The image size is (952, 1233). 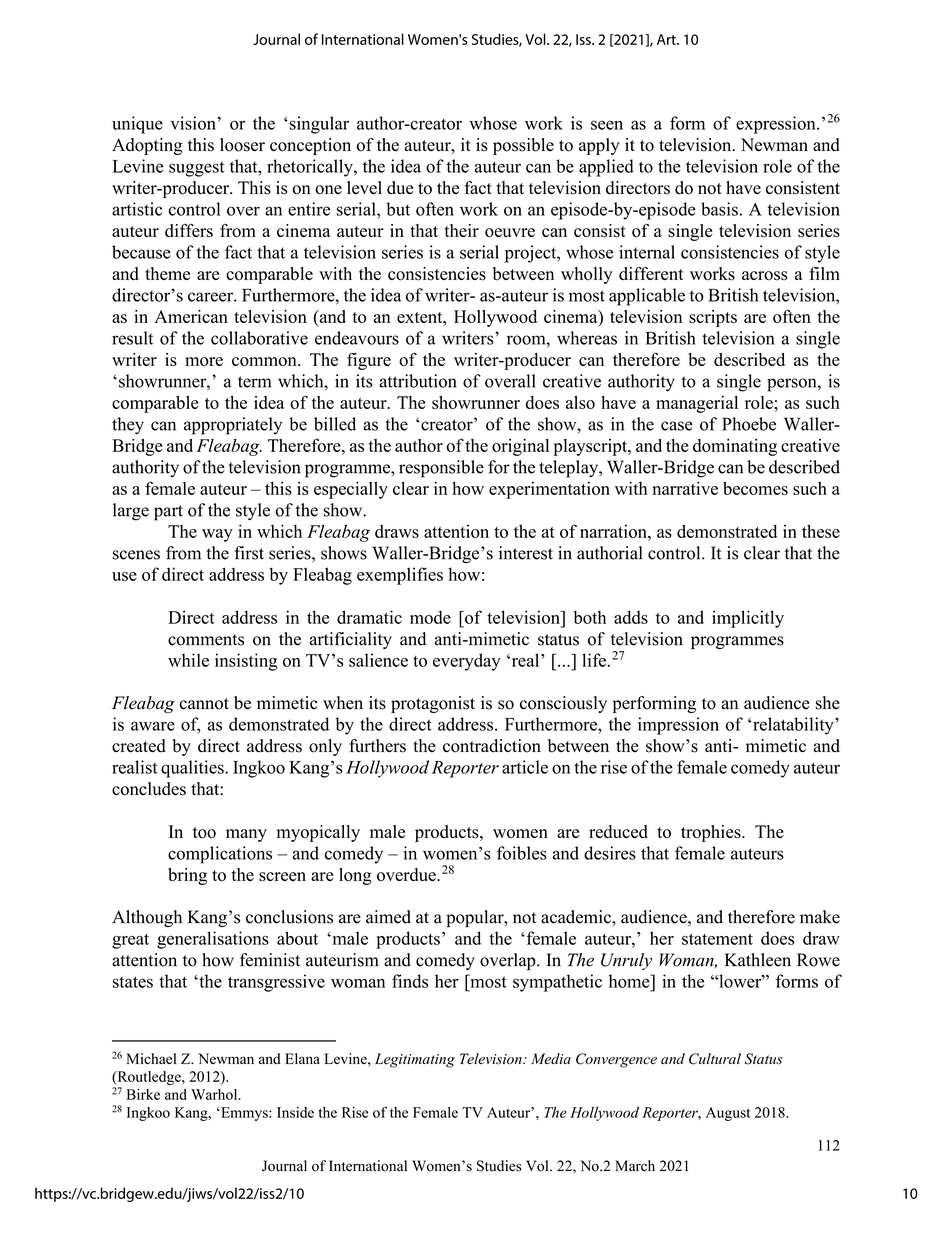 I want to click on basis, so click(x=720, y=209).
